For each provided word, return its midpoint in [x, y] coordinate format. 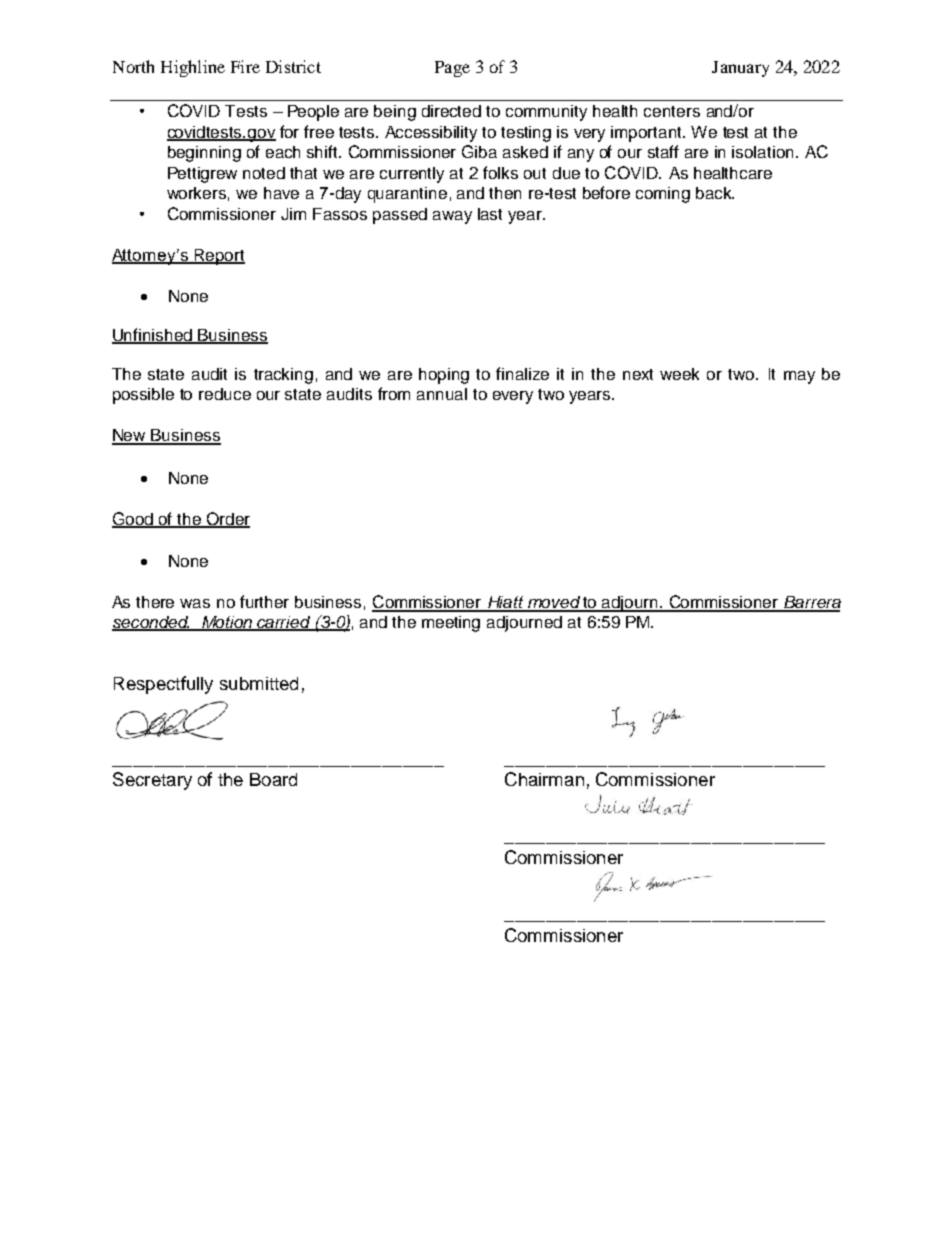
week [679, 374]
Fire [245, 66]
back [715, 193]
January [740, 69]
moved [553, 603]
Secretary [152, 781]
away [452, 217]
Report [218, 257]
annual [442, 394]
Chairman [544, 779]
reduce [225, 394]
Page [452, 69]
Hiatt [505, 603]
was [195, 603]
